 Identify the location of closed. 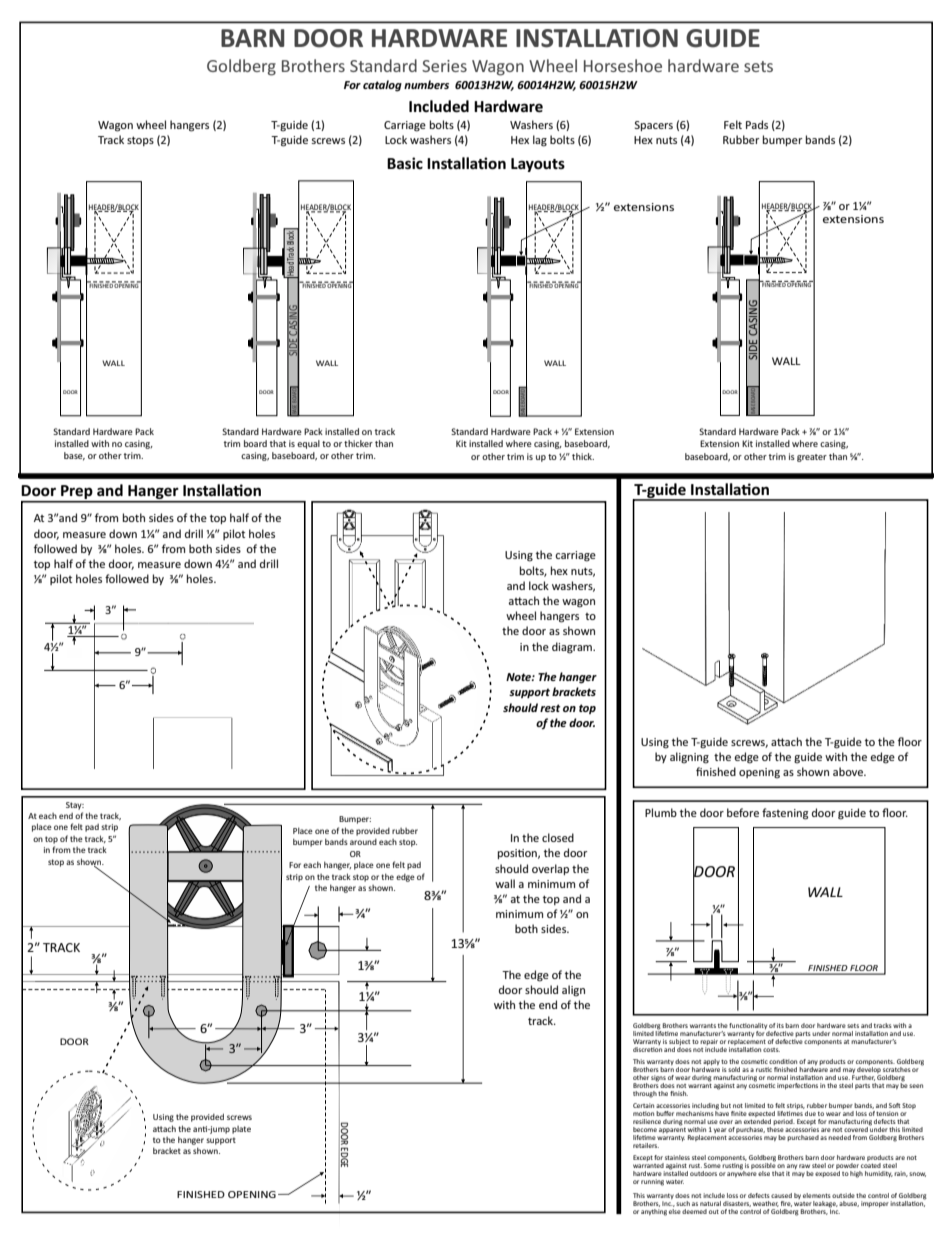
(558, 837).
